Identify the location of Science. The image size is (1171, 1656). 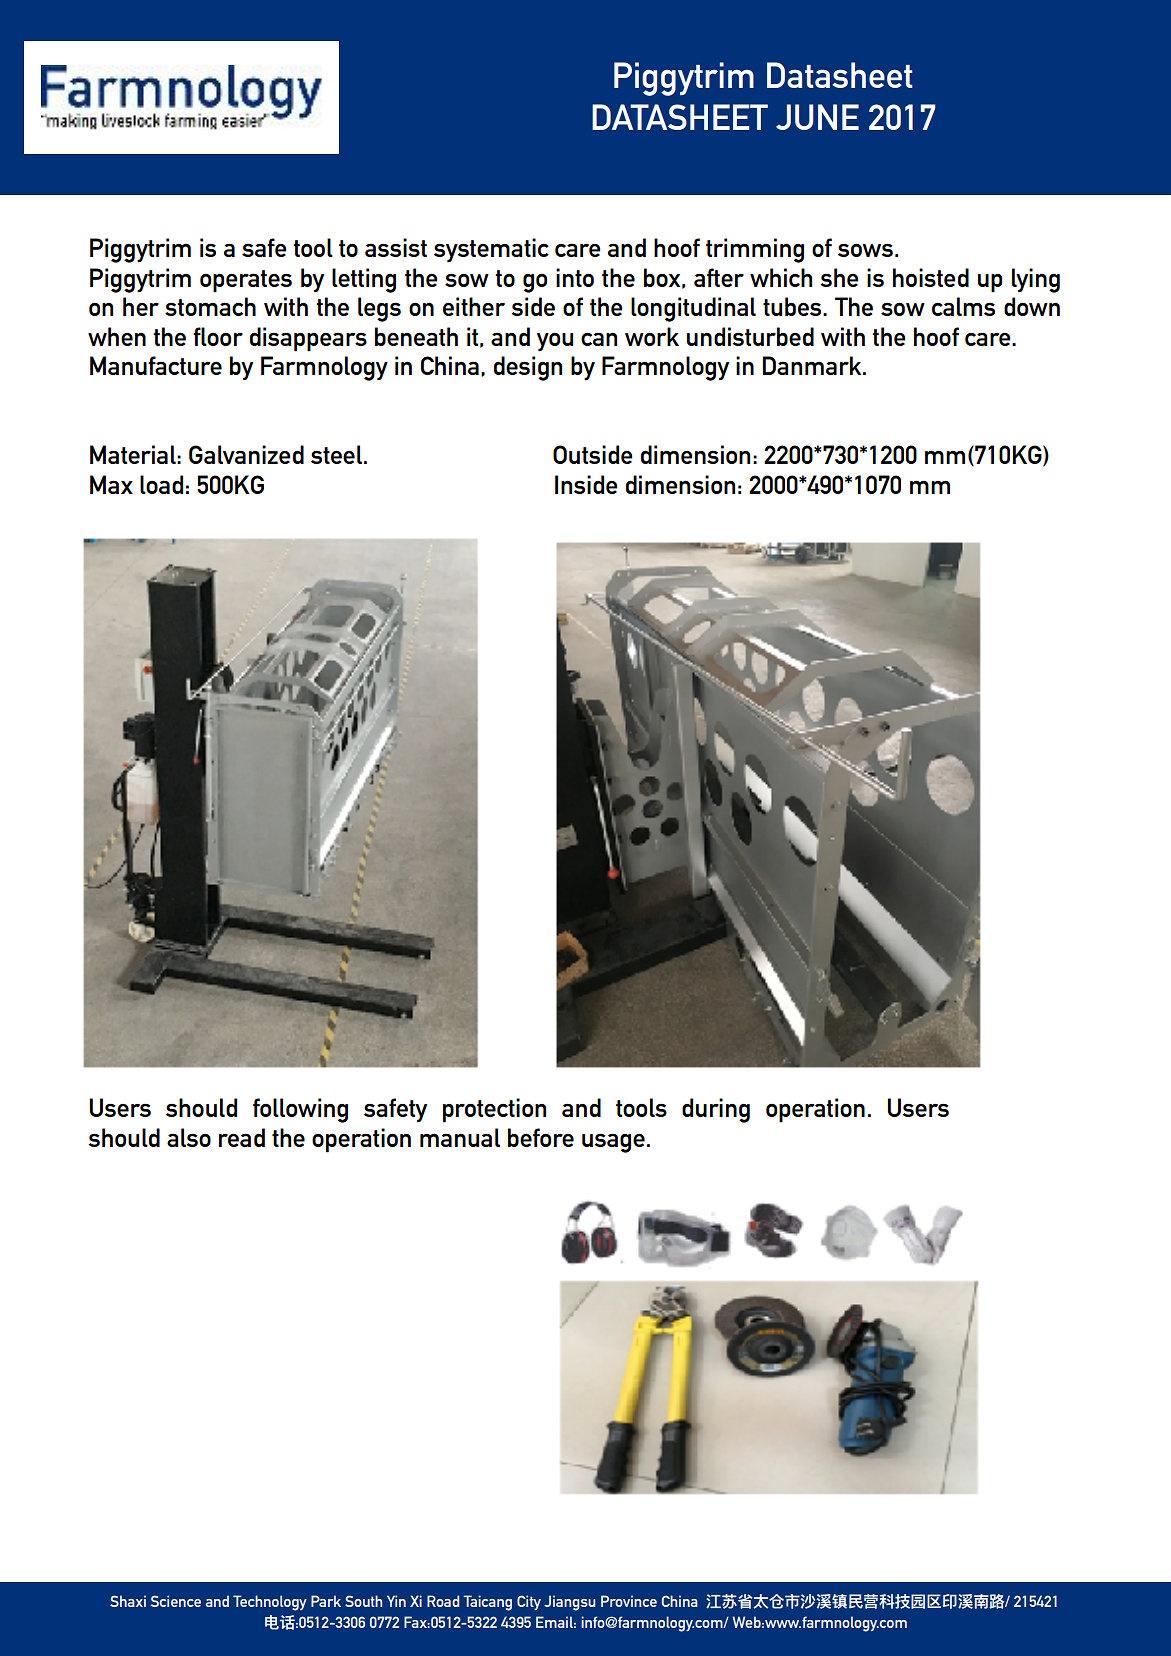
(176, 1601).
